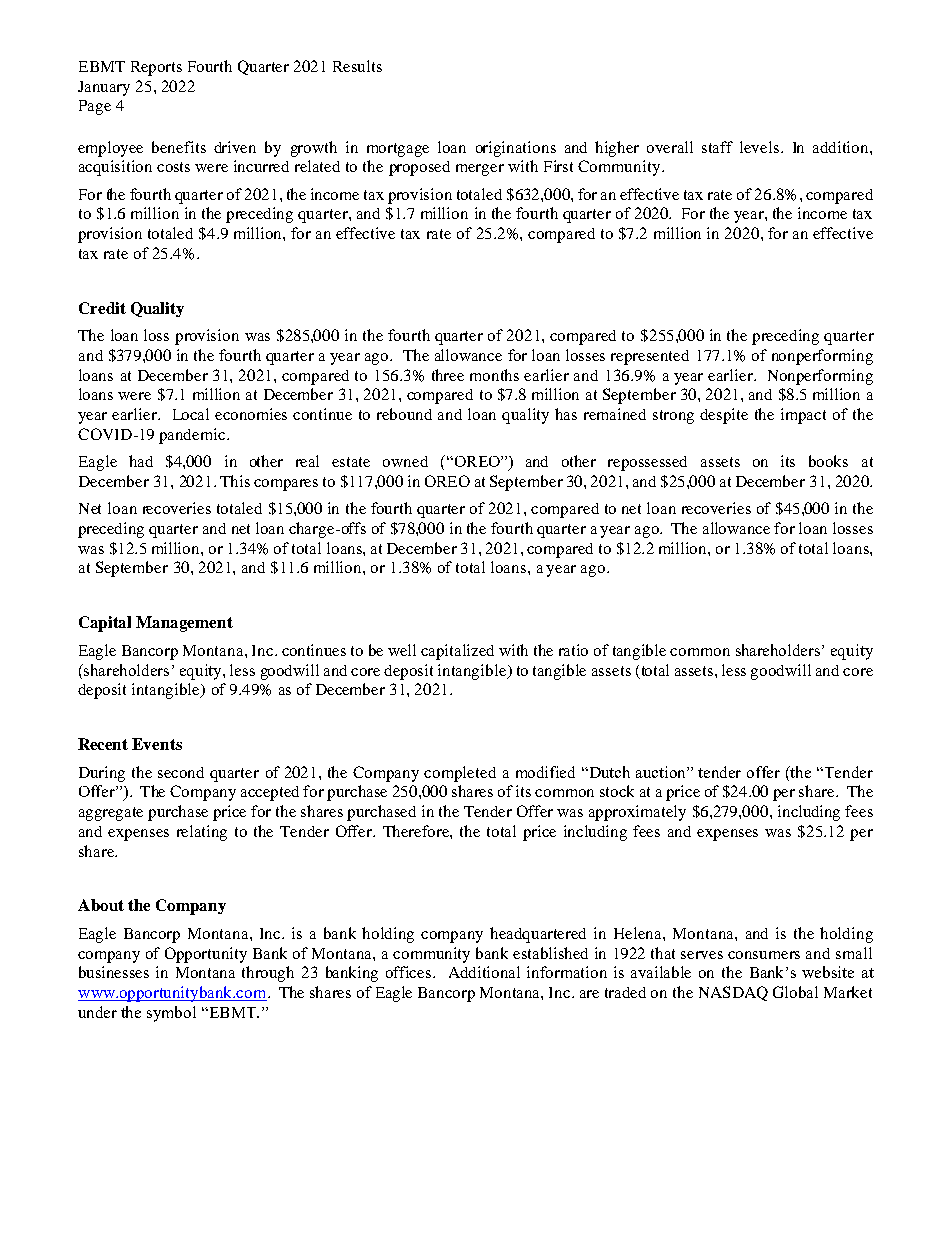 The width and height of the screenshot is (952, 1233). Describe the element at coordinates (405, 461) in the screenshot. I see `owned` at that location.
